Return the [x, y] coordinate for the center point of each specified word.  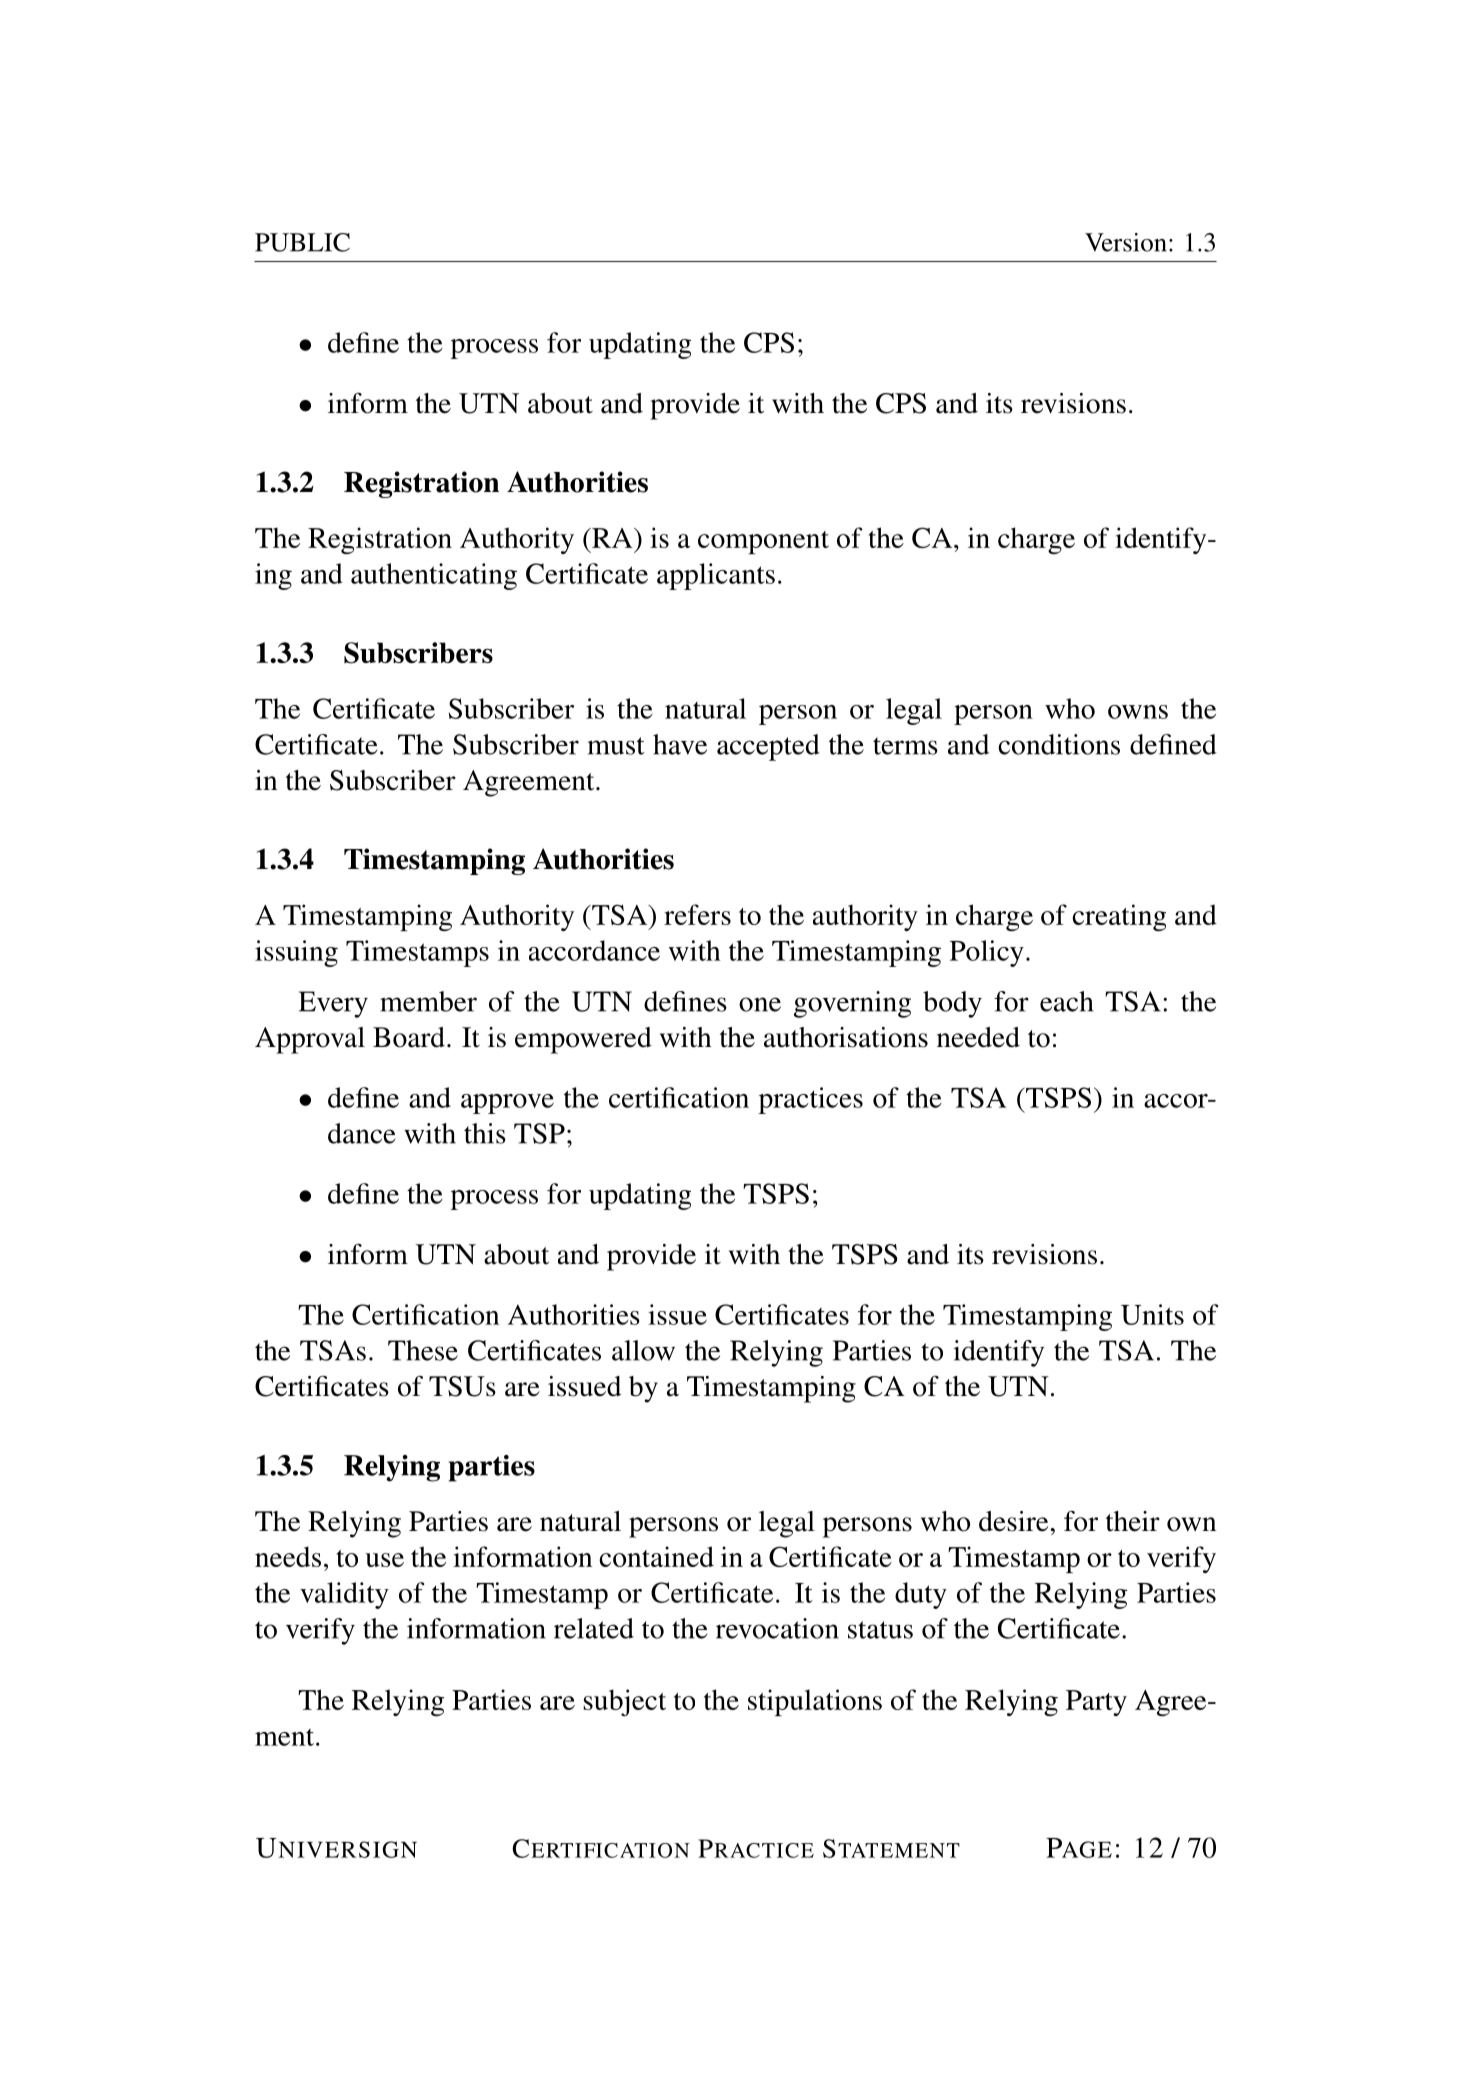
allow [643, 1350]
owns [1138, 712]
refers [697, 914]
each [1066, 1001]
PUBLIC [302, 242]
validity [344, 1595]
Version [1126, 242]
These [423, 1350]
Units [1152, 1314]
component [763, 542]
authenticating [434, 576]
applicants [716, 576]
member [428, 1001]
